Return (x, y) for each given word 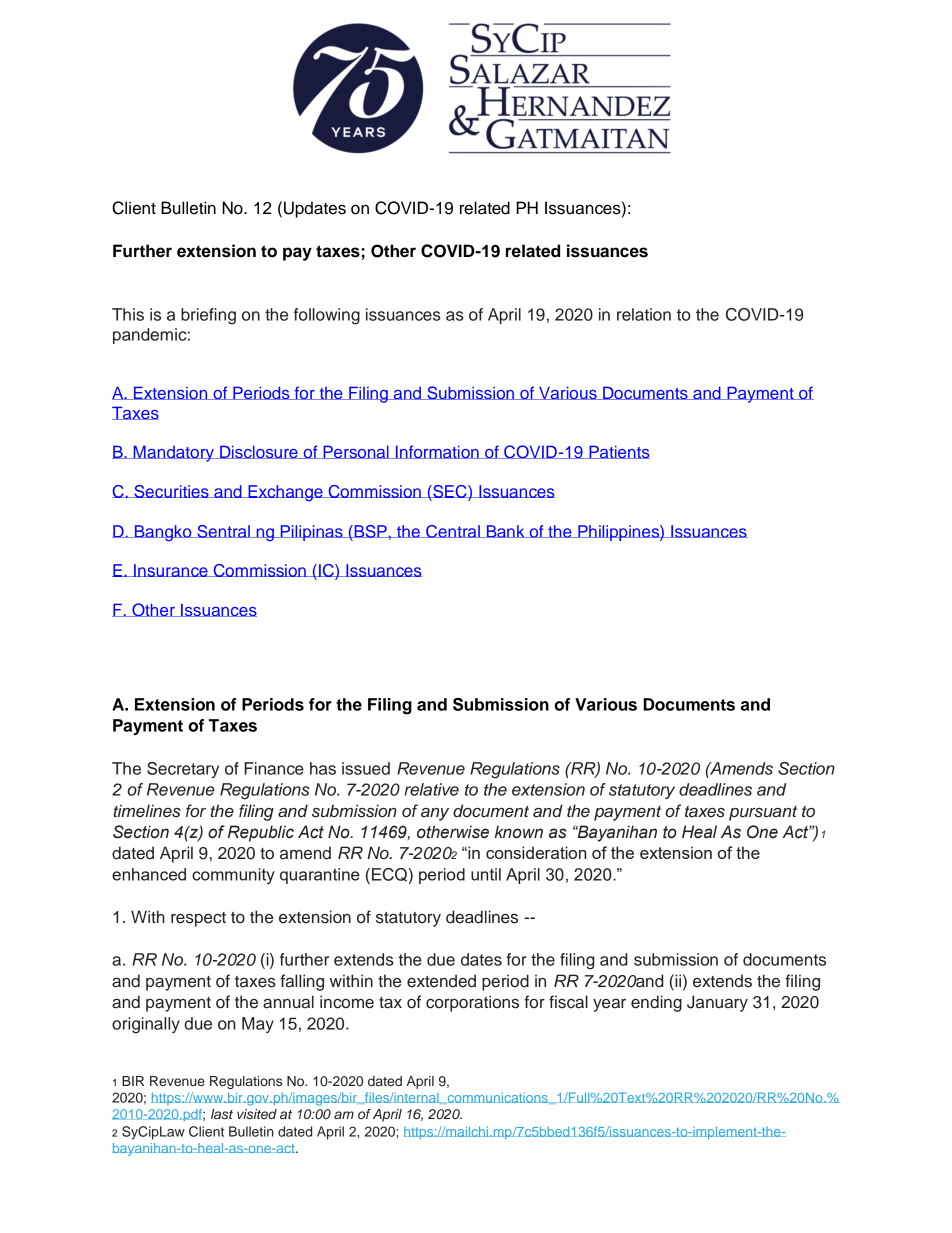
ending (656, 1003)
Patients (618, 452)
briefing (208, 316)
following (327, 316)
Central (453, 531)
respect (198, 919)
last (222, 1114)
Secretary (183, 770)
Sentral (223, 531)
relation (644, 314)
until (486, 874)
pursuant (763, 813)
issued (366, 768)
